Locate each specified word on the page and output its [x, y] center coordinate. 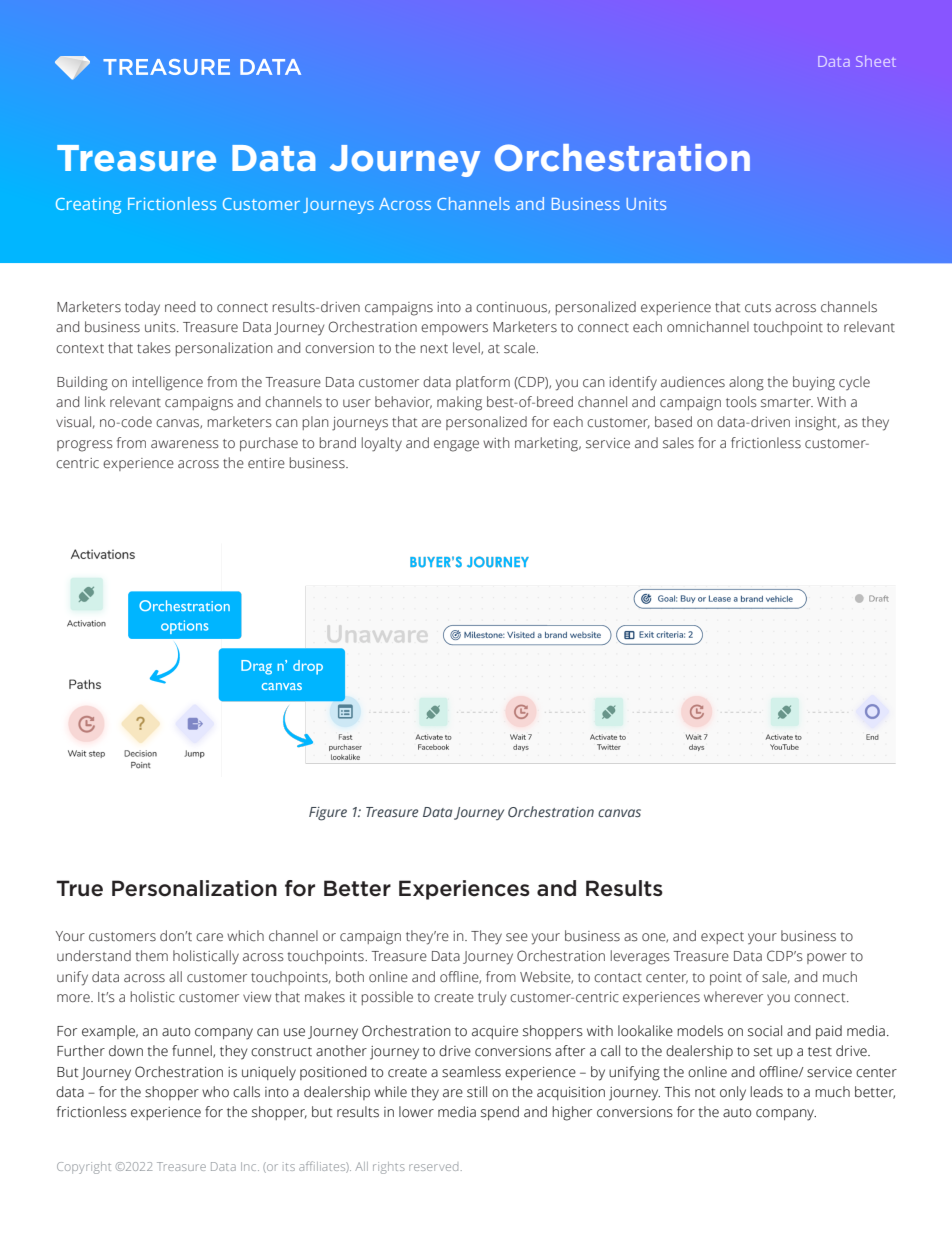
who [215, 1092]
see [517, 937]
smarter [787, 403]
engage [456, 446]
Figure [328, 814]
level [467, 348]
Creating [88, 206]
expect [722, 938]
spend [500, 1113]
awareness [185, 444]
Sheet [876, 61]
